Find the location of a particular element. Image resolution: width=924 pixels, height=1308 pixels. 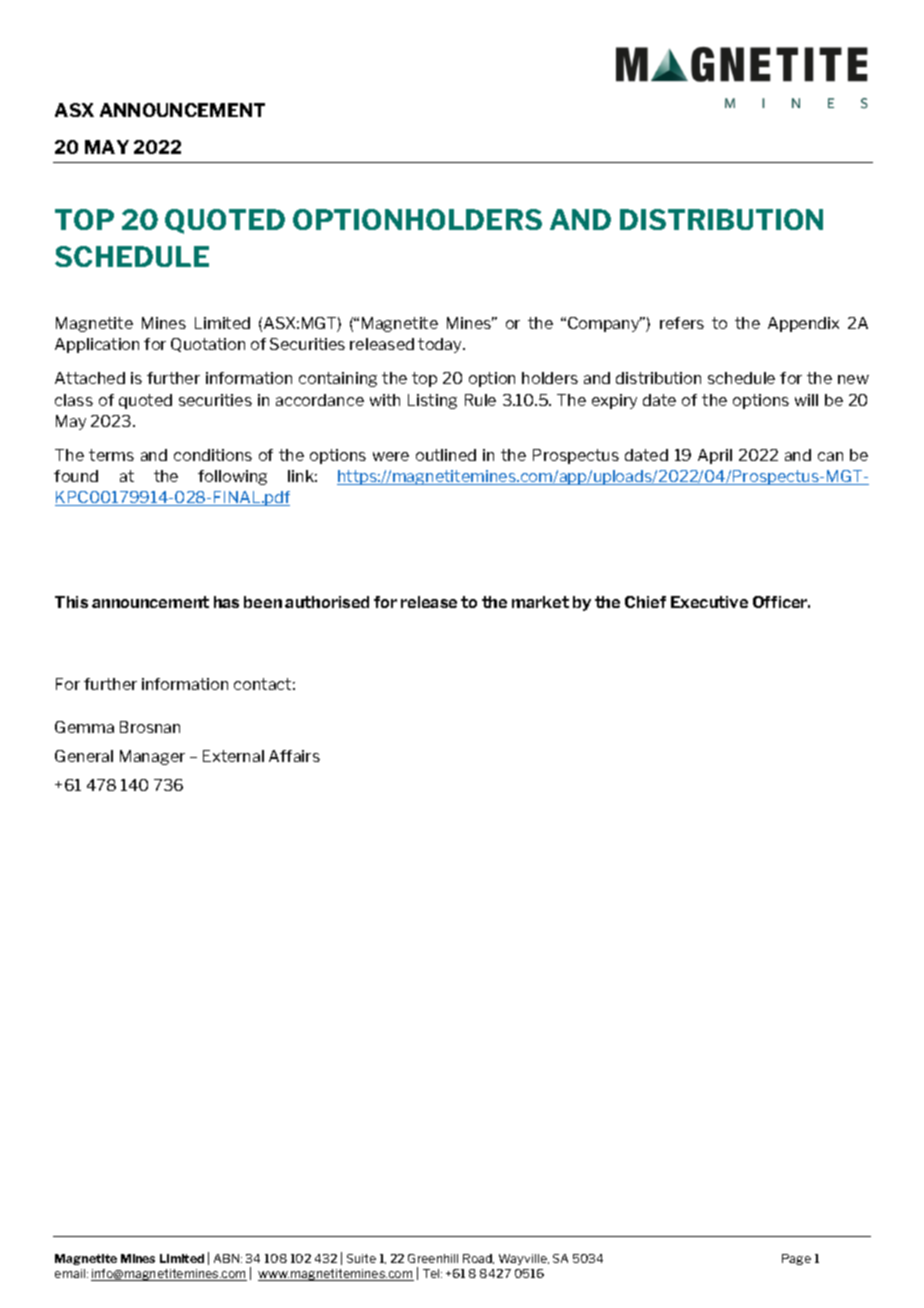

Road is located at coordinates (478, 1259).
